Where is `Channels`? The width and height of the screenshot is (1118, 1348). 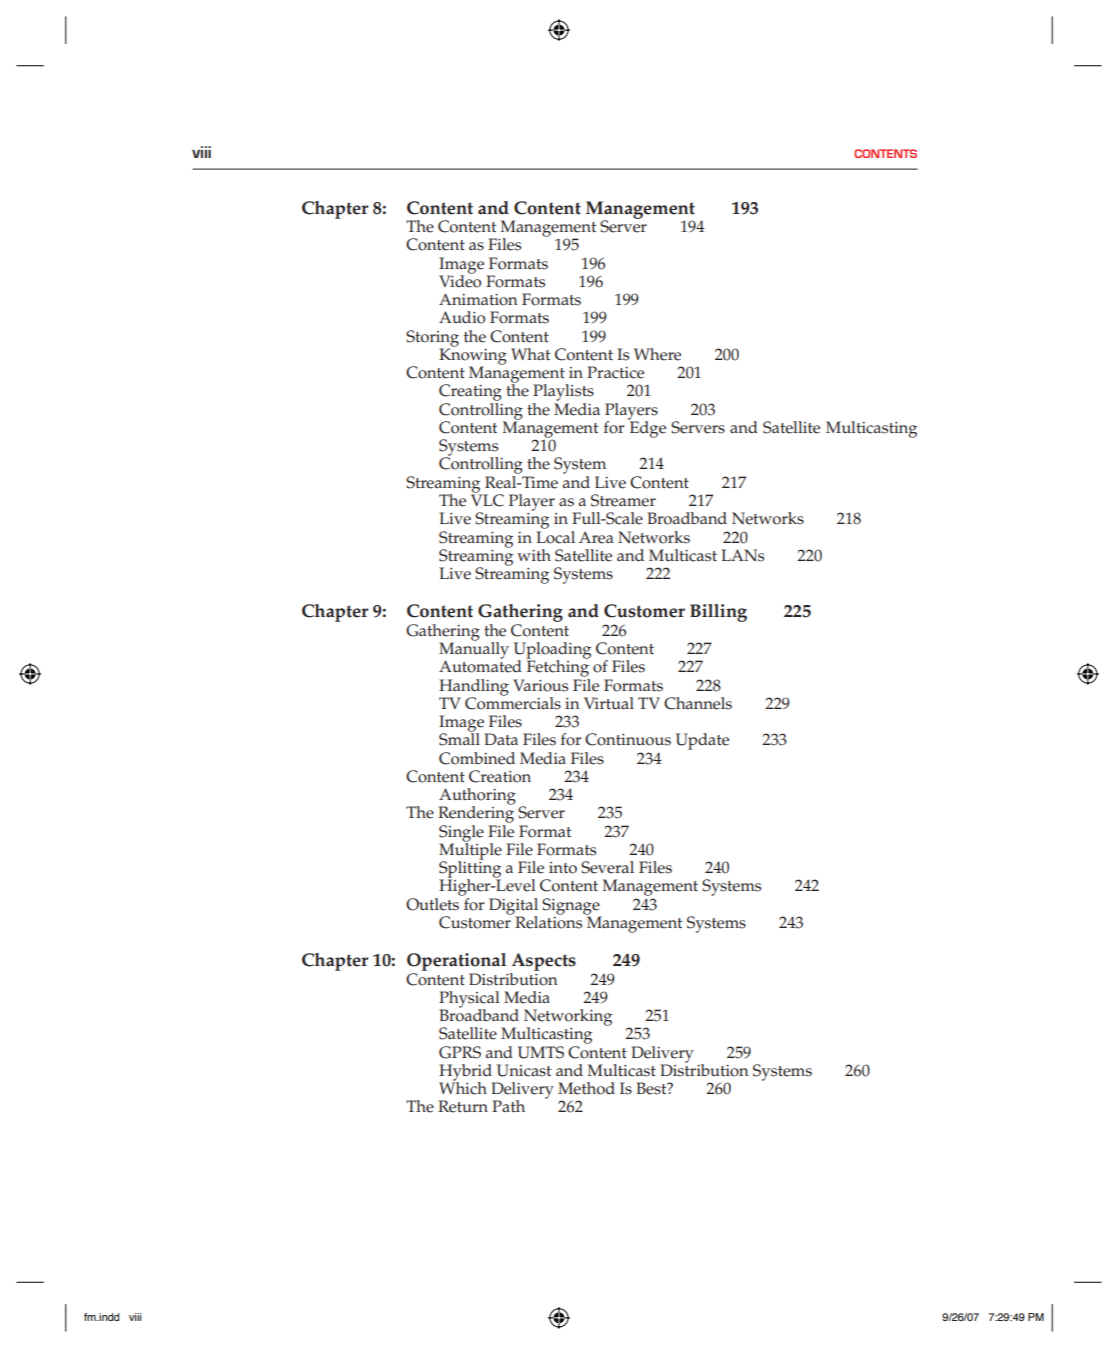 Channels is located at coordinates (698, 703).
